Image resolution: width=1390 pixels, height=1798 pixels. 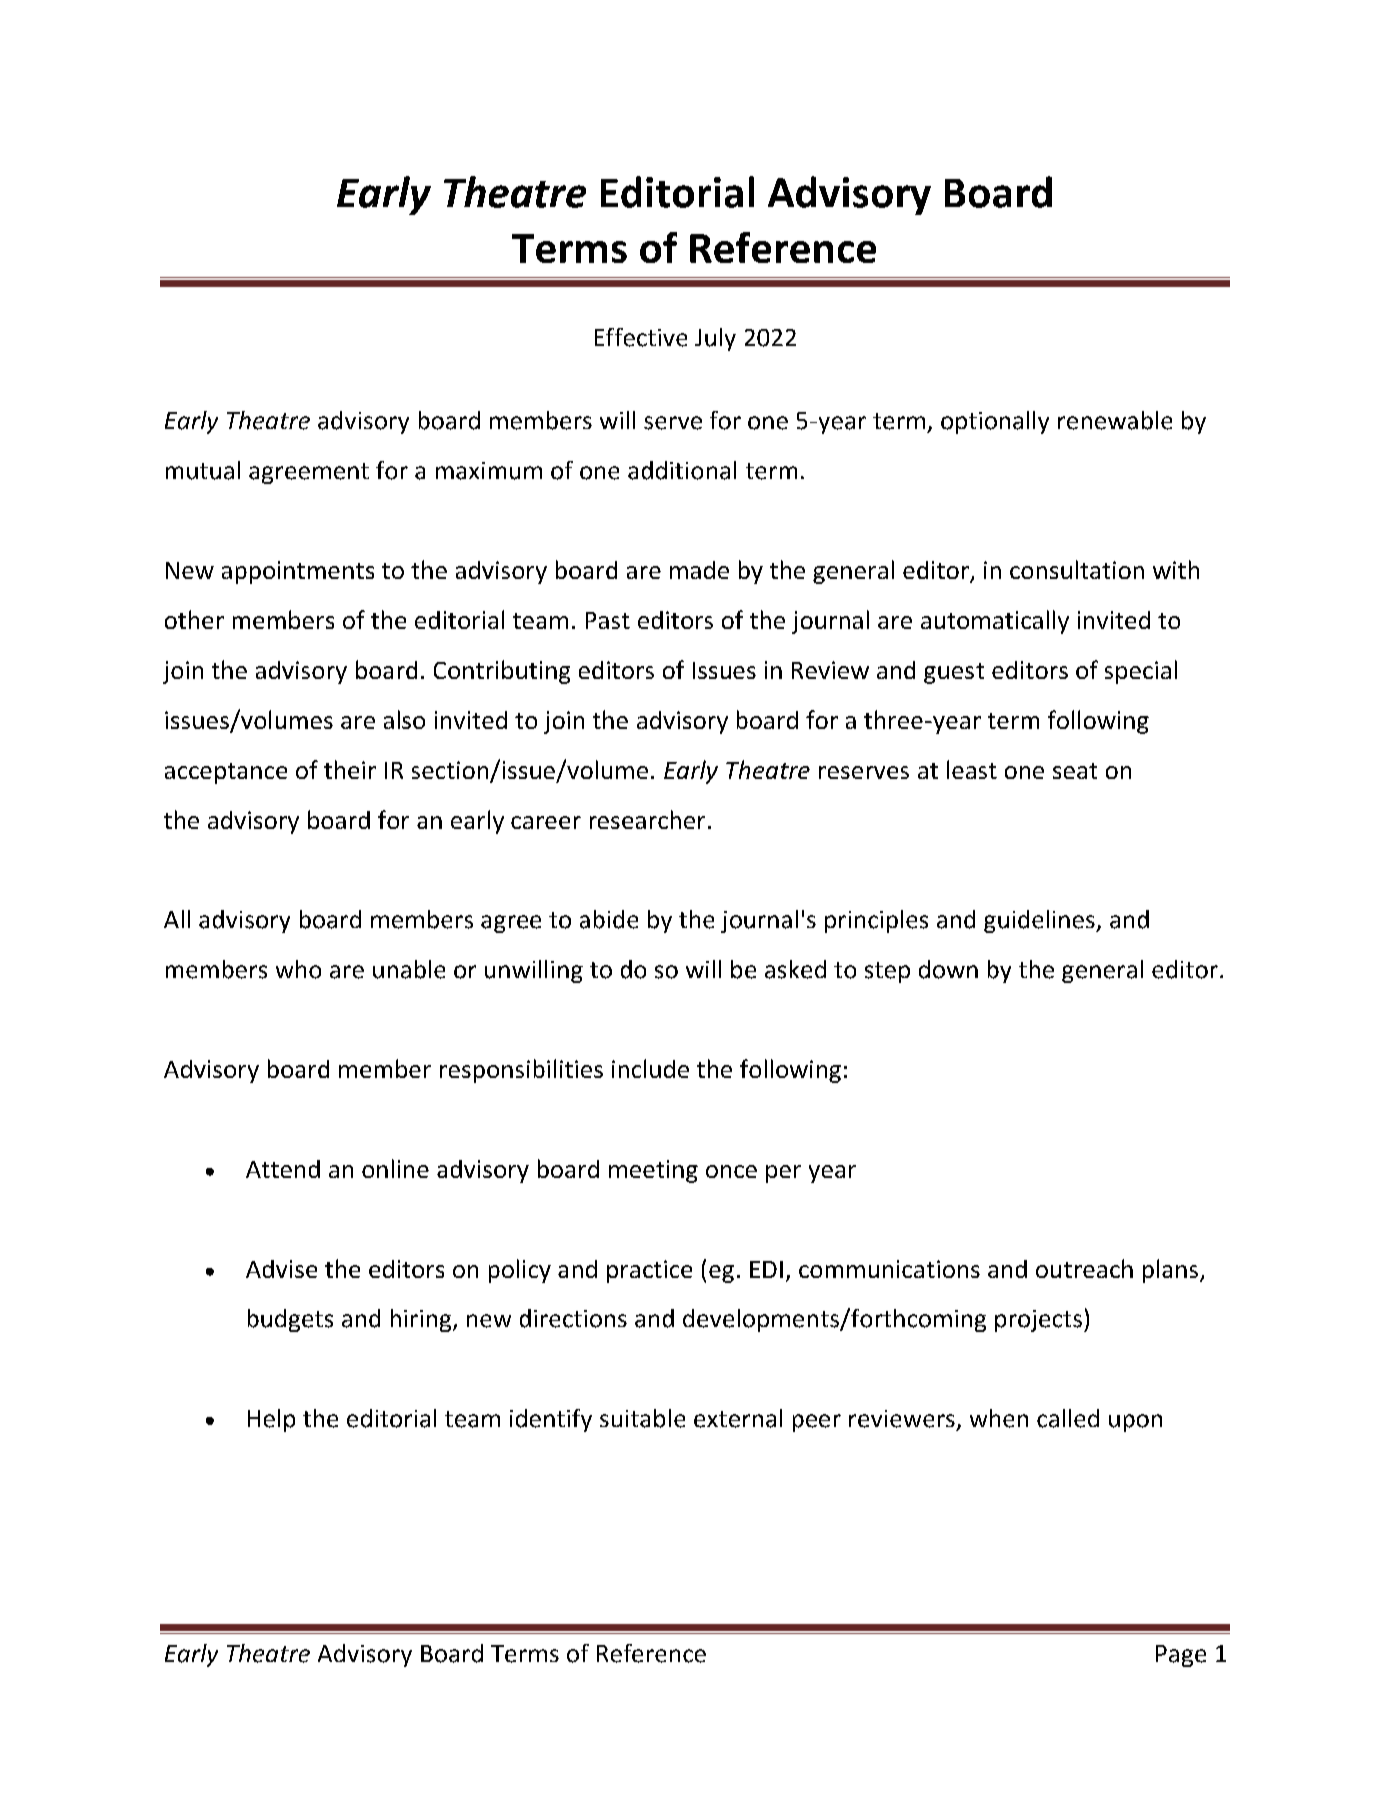 I want to click on budgets, so click(x=290, y=1320).
